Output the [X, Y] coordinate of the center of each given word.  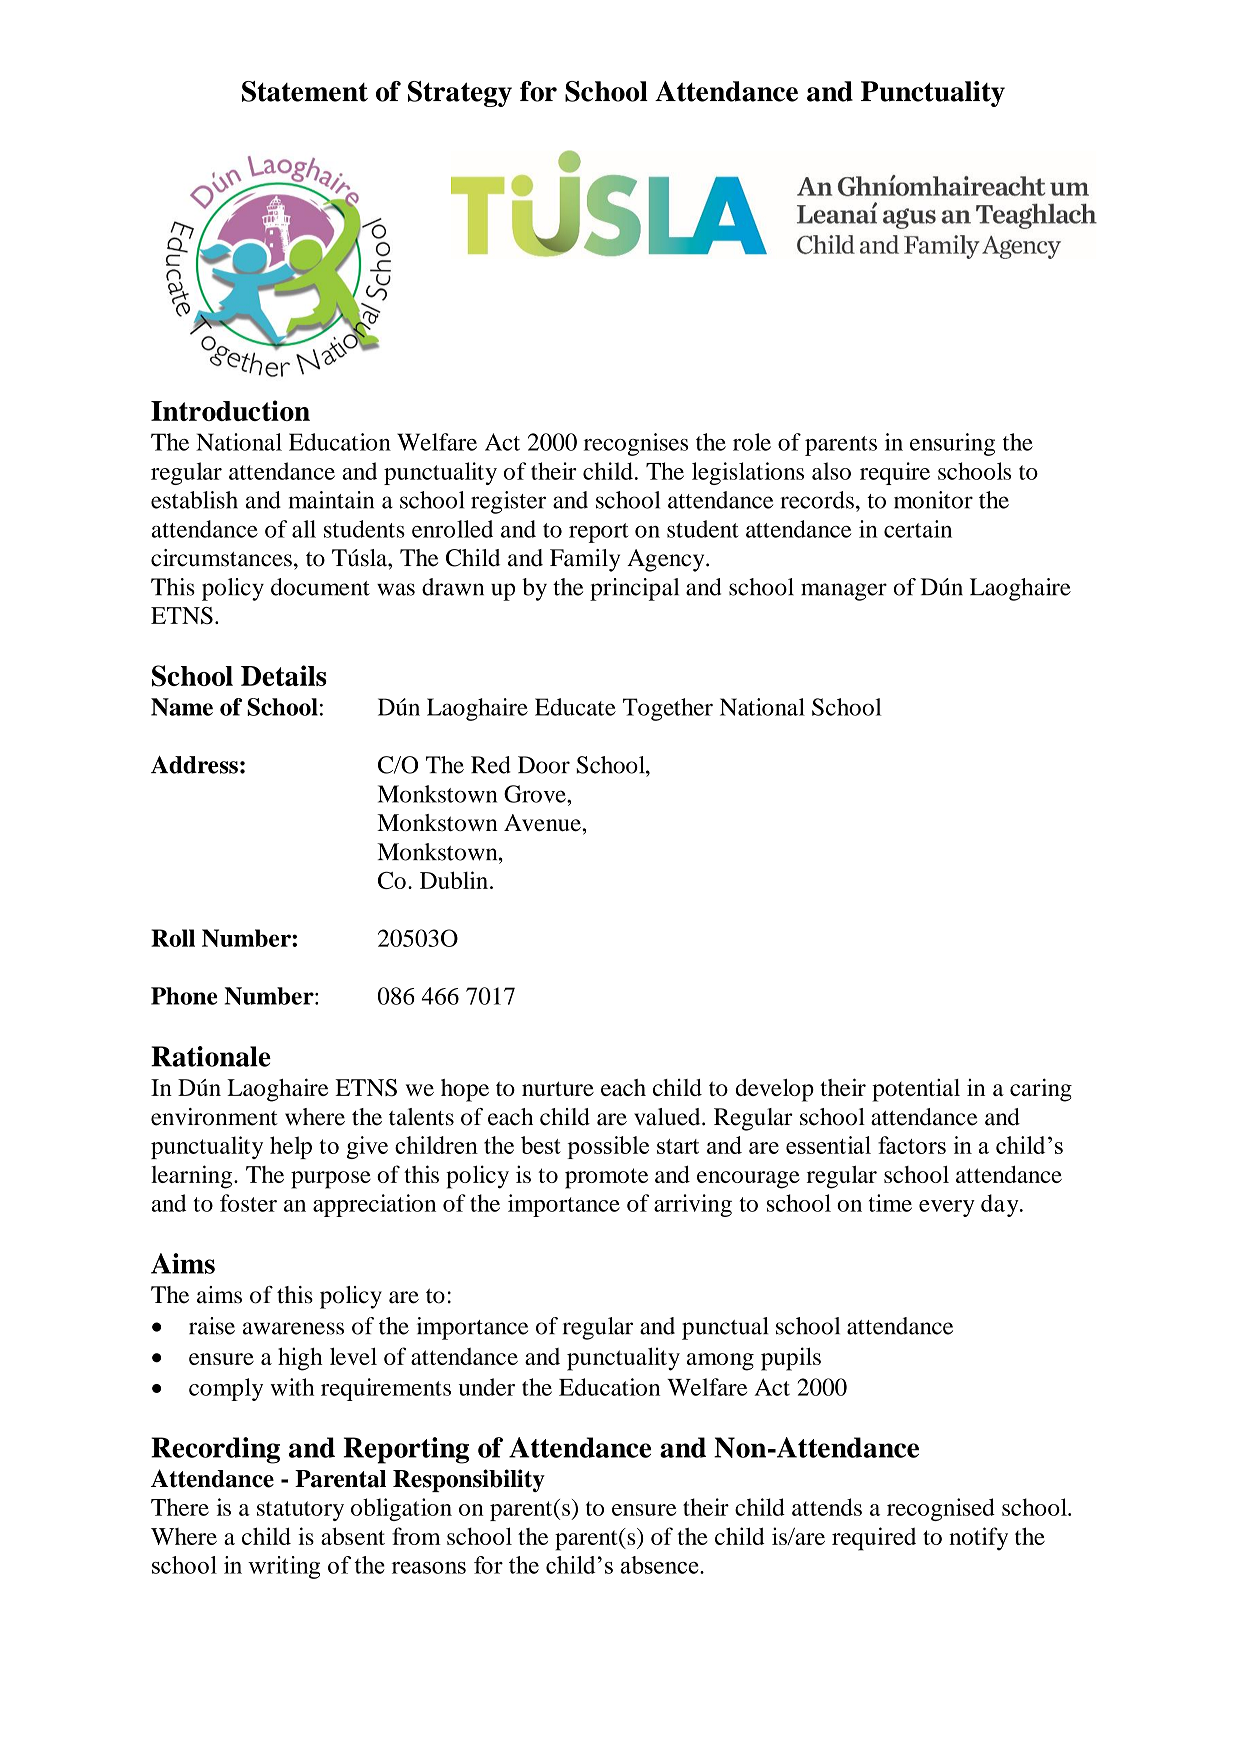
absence [661, 1565]
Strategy [460, 94]
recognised [941, 1509]
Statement [305, 91]
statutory [300, 1511]
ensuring [952, 444]
